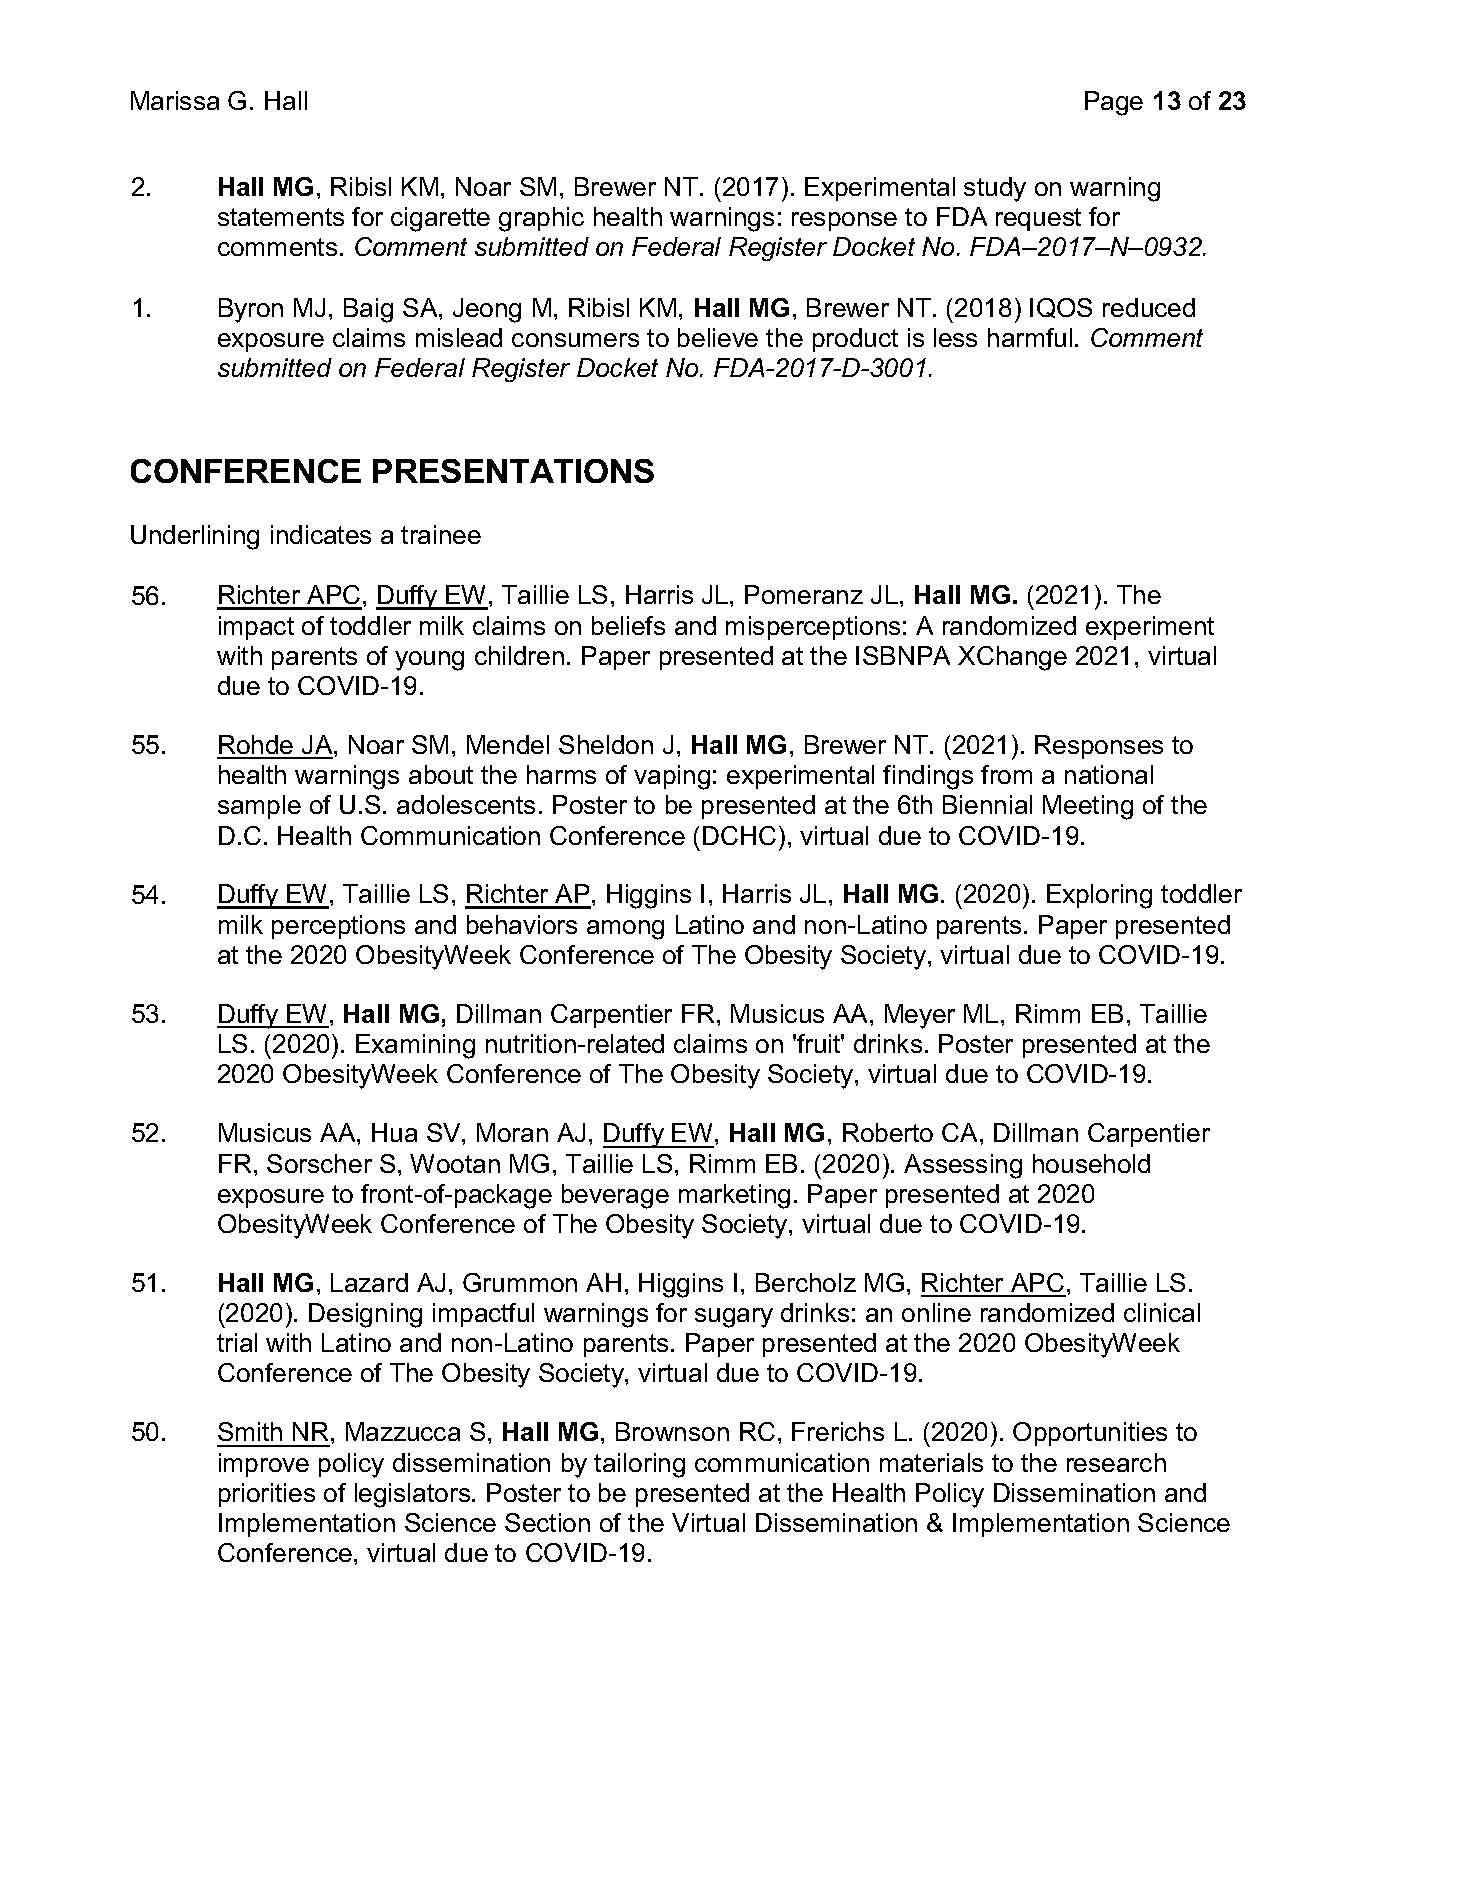 The image size is (1462, 1892). Describe the element at coordinates (1088, 807) in the screenshot. I see `Meeting` at that location.
